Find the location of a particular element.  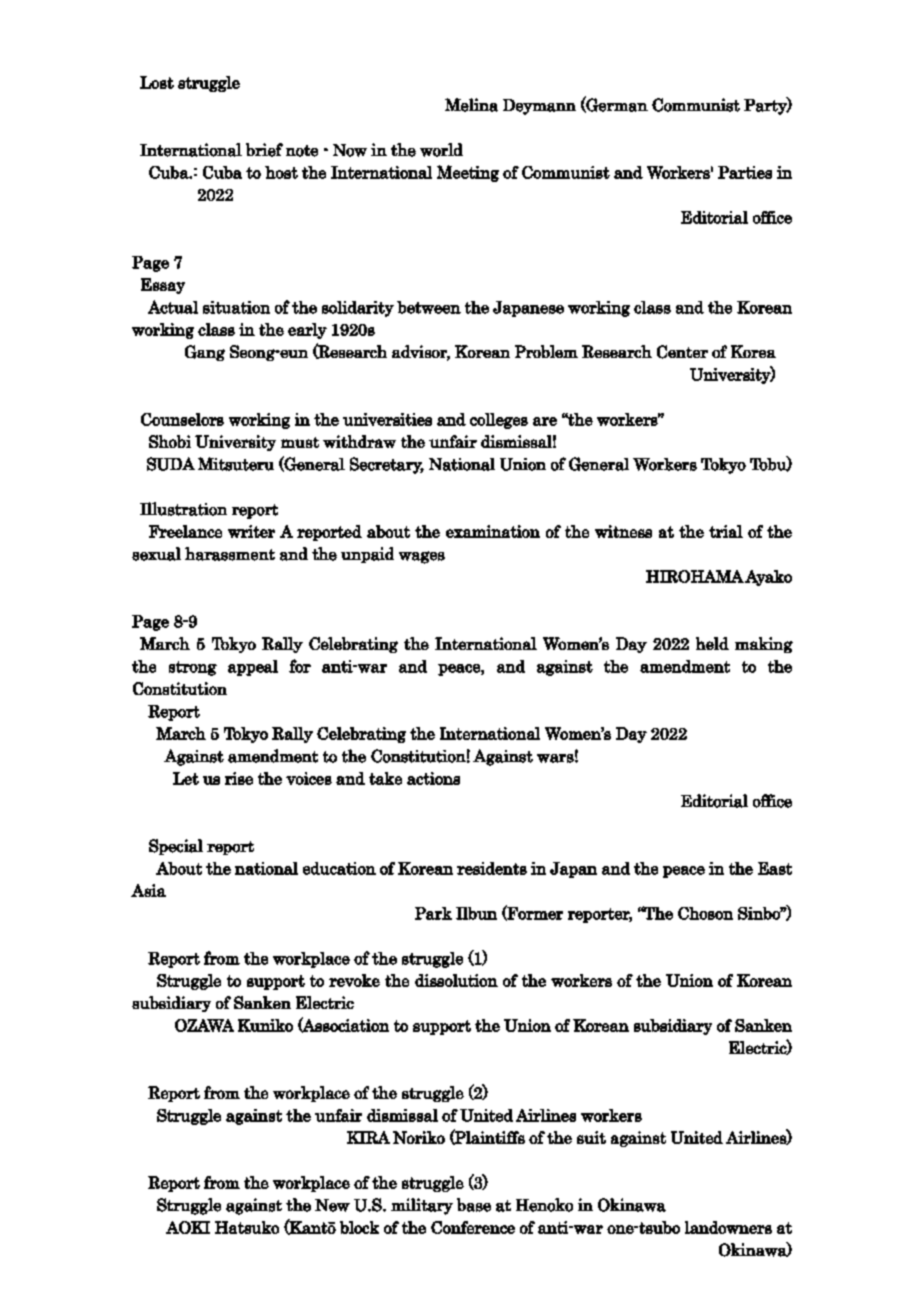

East is located at coordinates (775, 868).
